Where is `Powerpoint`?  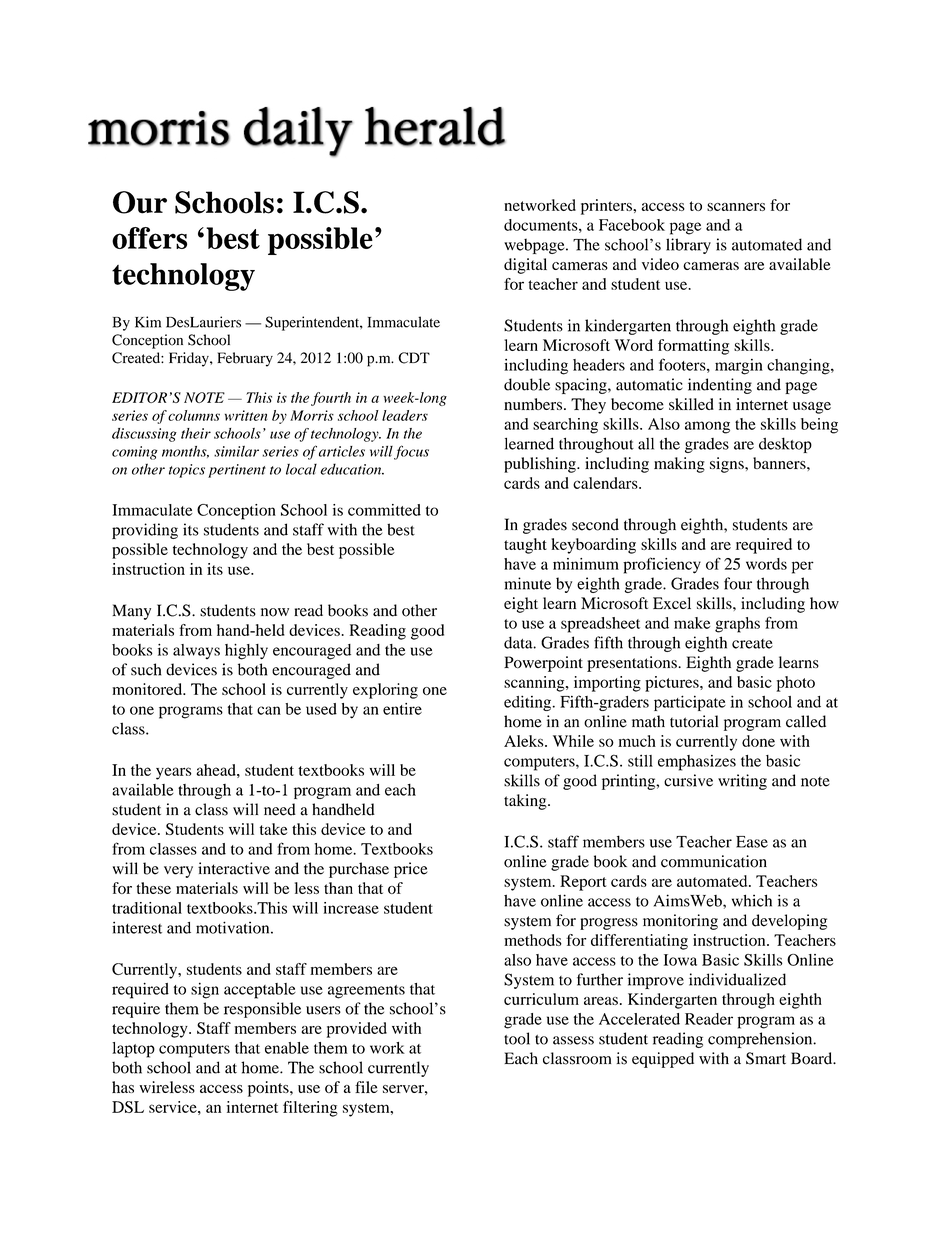
Powerpoint is located at coordinates (543, 664).
